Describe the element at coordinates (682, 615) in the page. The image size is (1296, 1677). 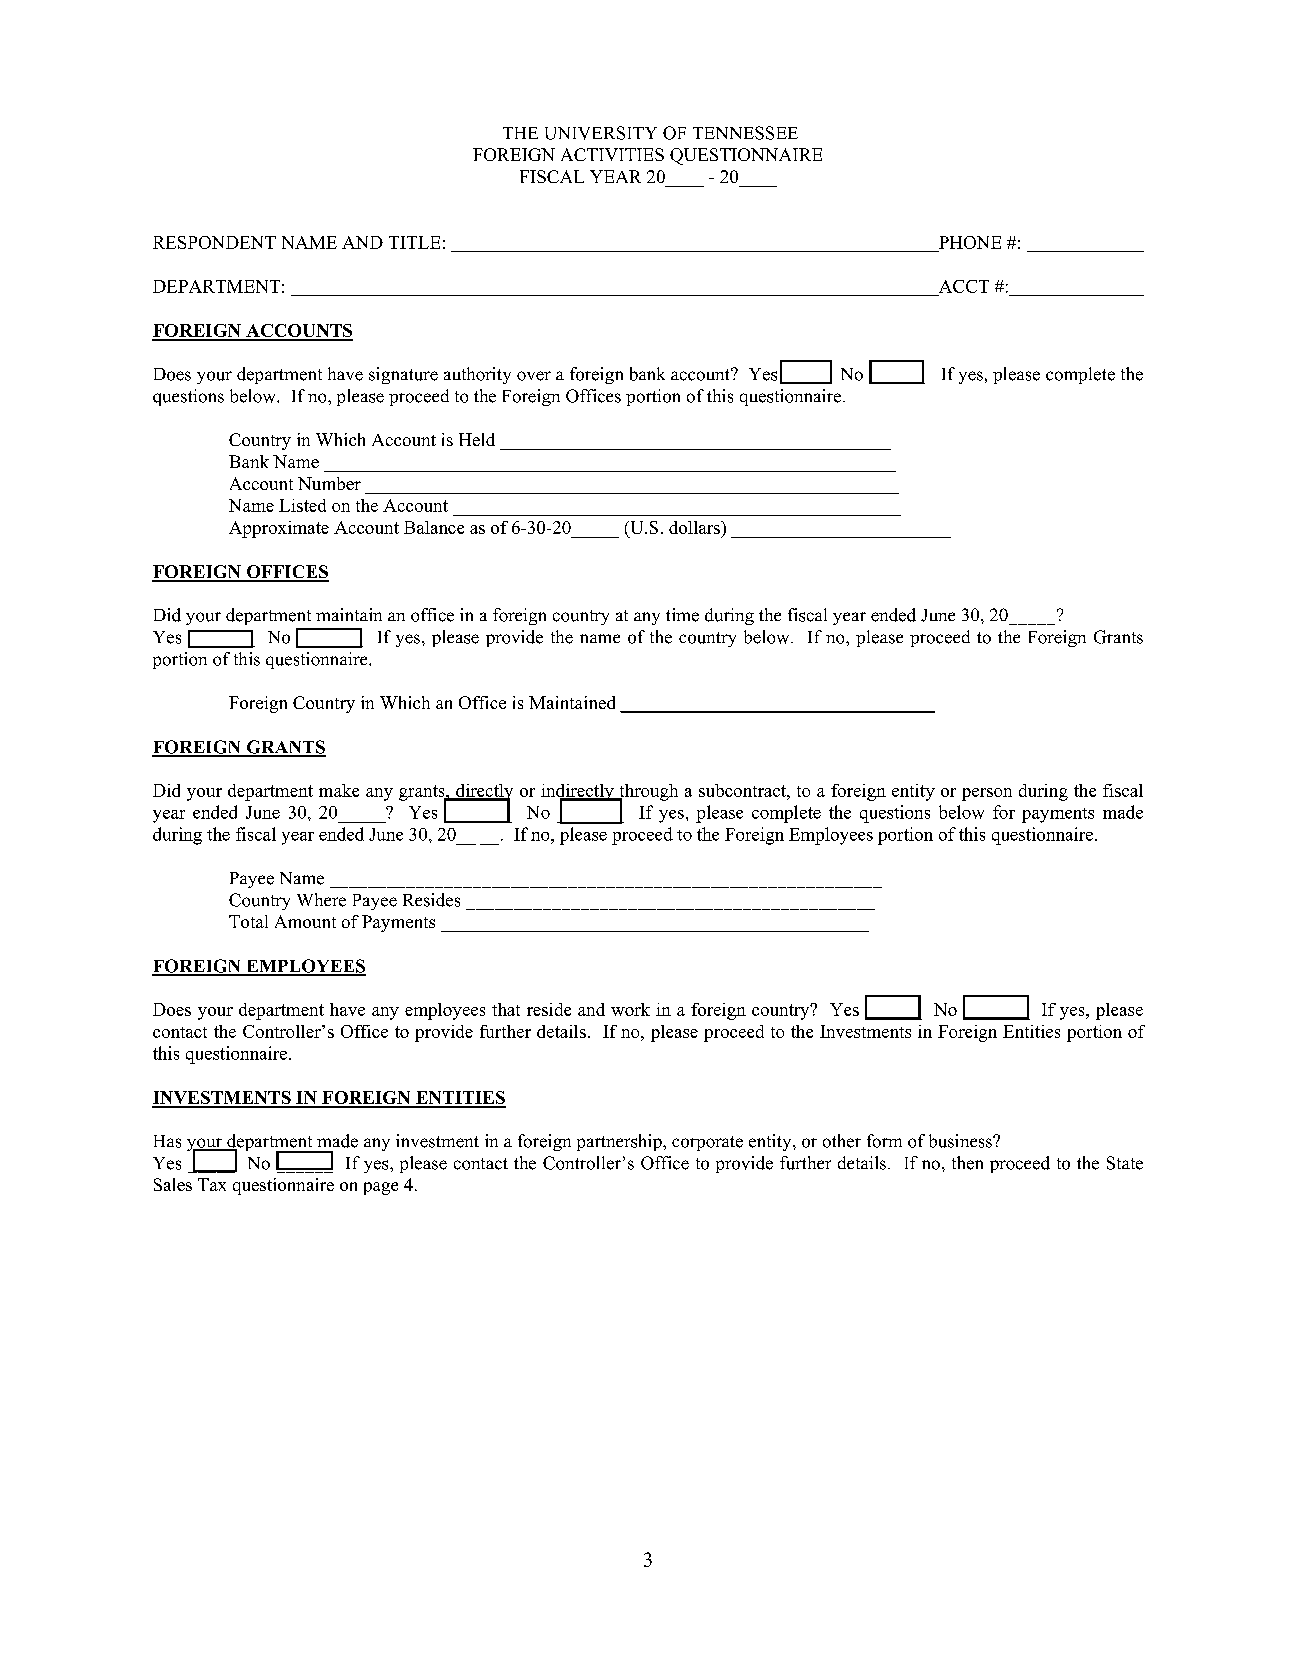
I see `time` at that location.
